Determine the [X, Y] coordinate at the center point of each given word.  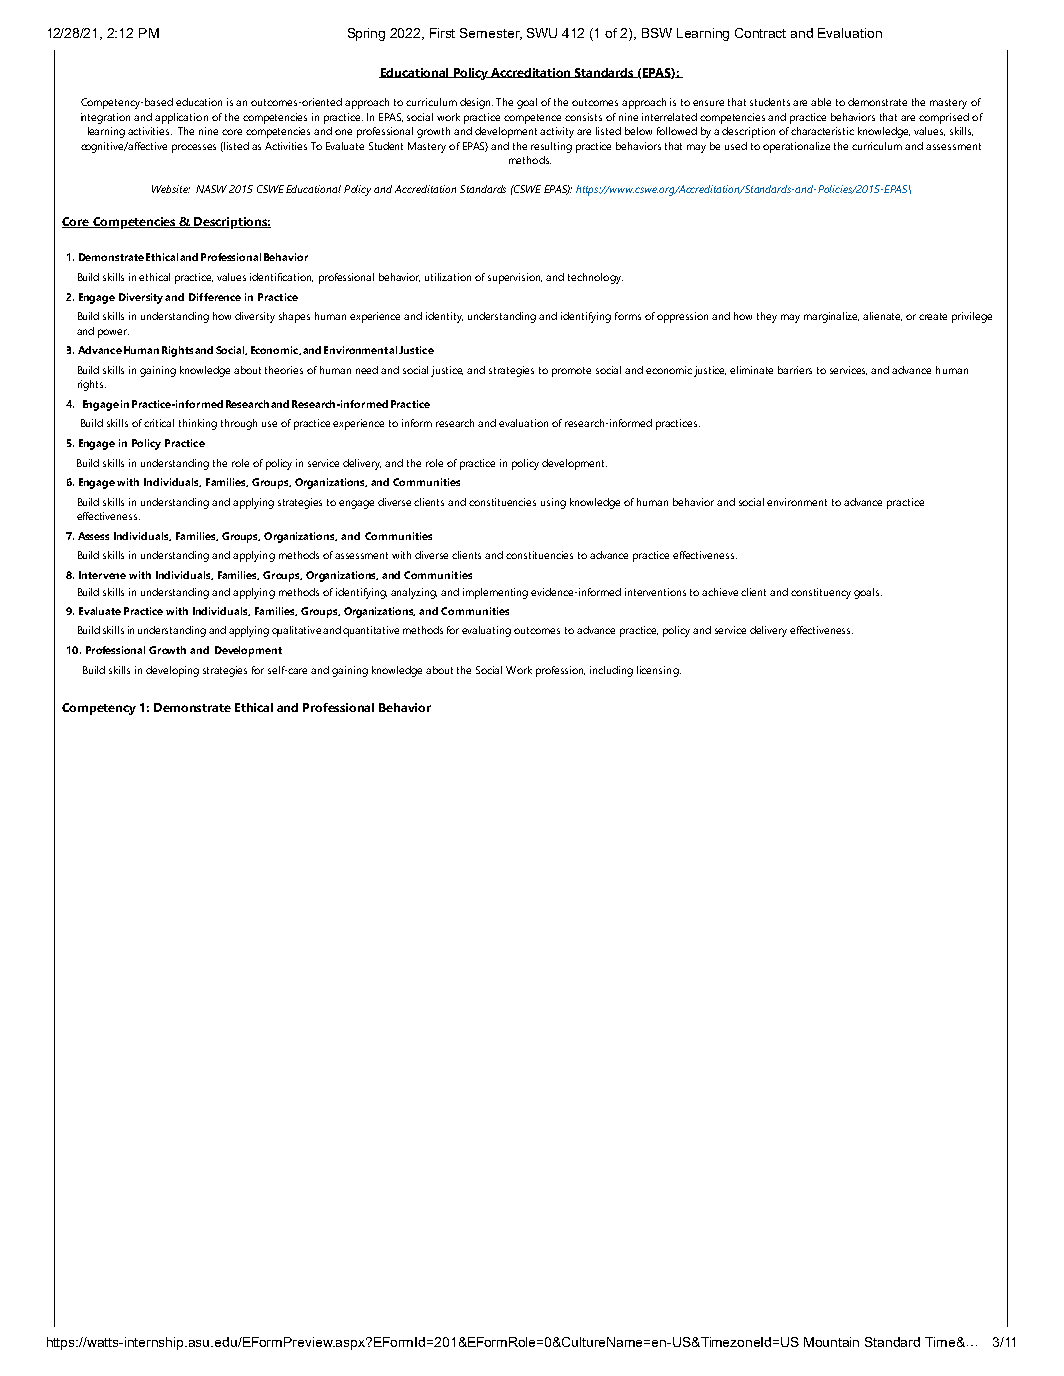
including [611, 671]
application [181, 118]
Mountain [831, 1342]
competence [532, 119]
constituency [821, 593]
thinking [198, 424]
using [553, 503]
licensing [659, 671]
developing [172, 671]
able [821, 102]
